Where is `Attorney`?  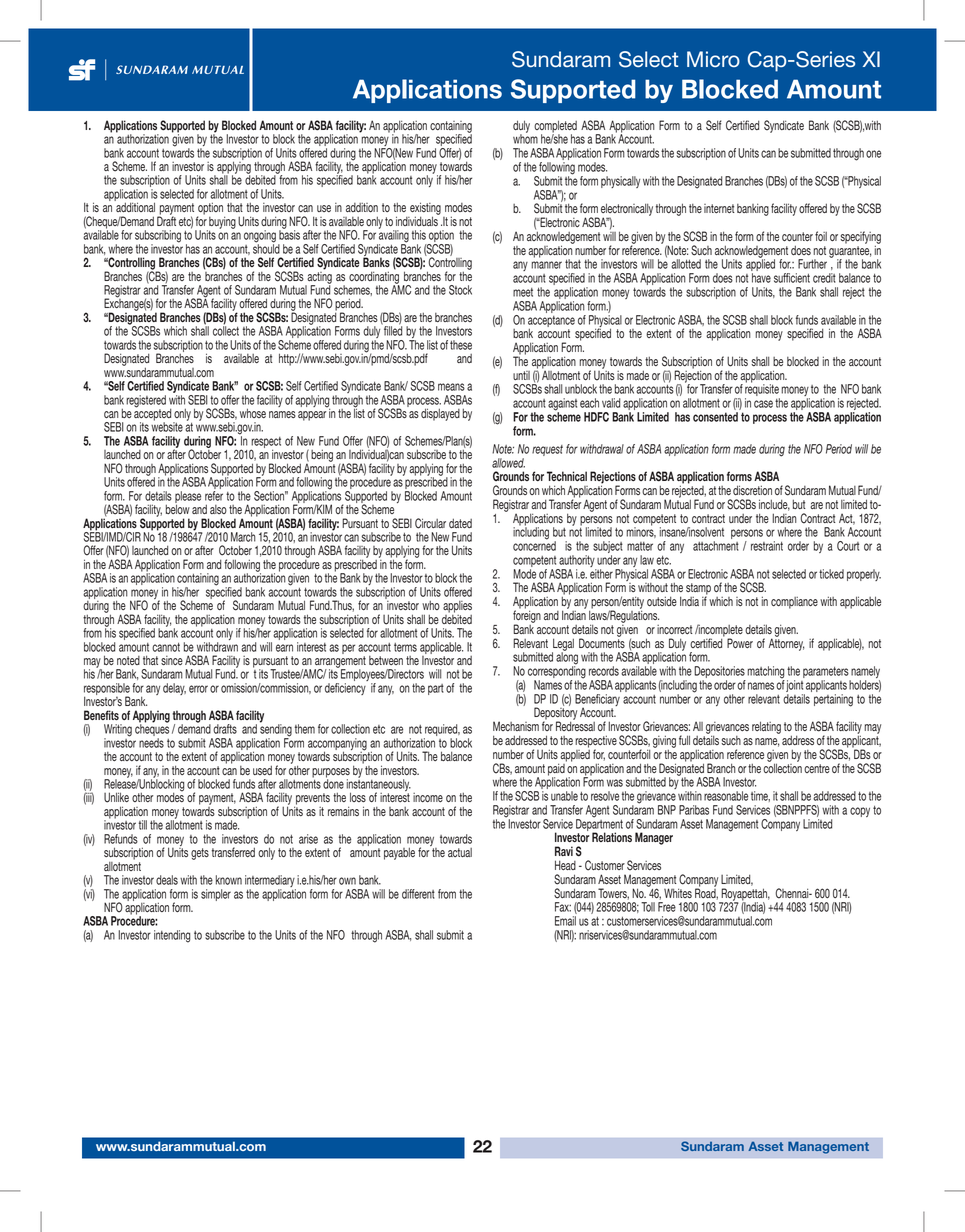 Attorney is located at coordinates (786, 643).
